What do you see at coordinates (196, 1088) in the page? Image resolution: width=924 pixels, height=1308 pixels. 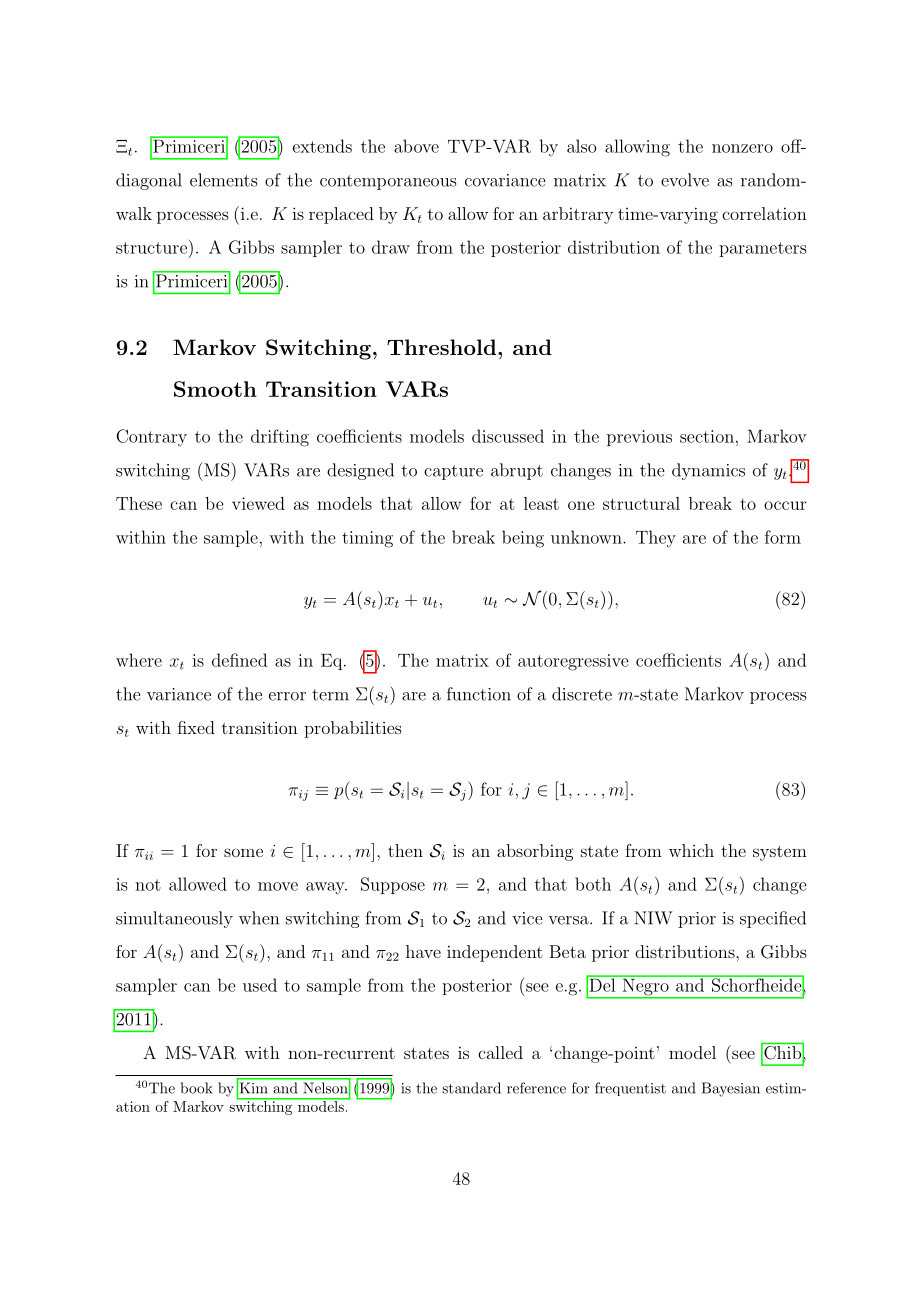 I see `book` at bounding box center [196, 1088].
